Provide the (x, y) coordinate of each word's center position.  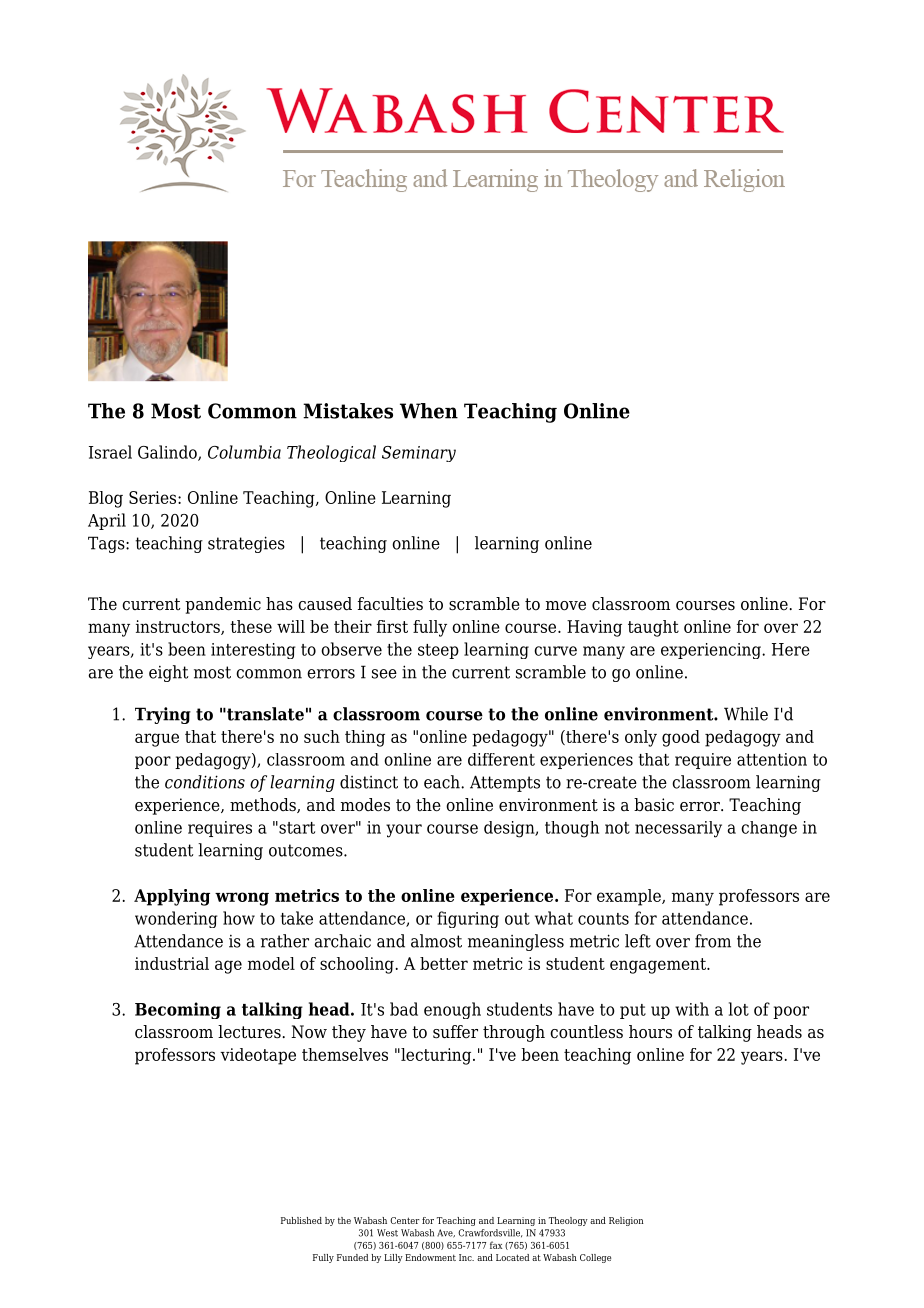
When (429, 411)
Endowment (430, 1257)
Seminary (419, 454)
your (404, 831)
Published (301, 1220)
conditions (205, 782)
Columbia (244, 452)
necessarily (678, 829)
